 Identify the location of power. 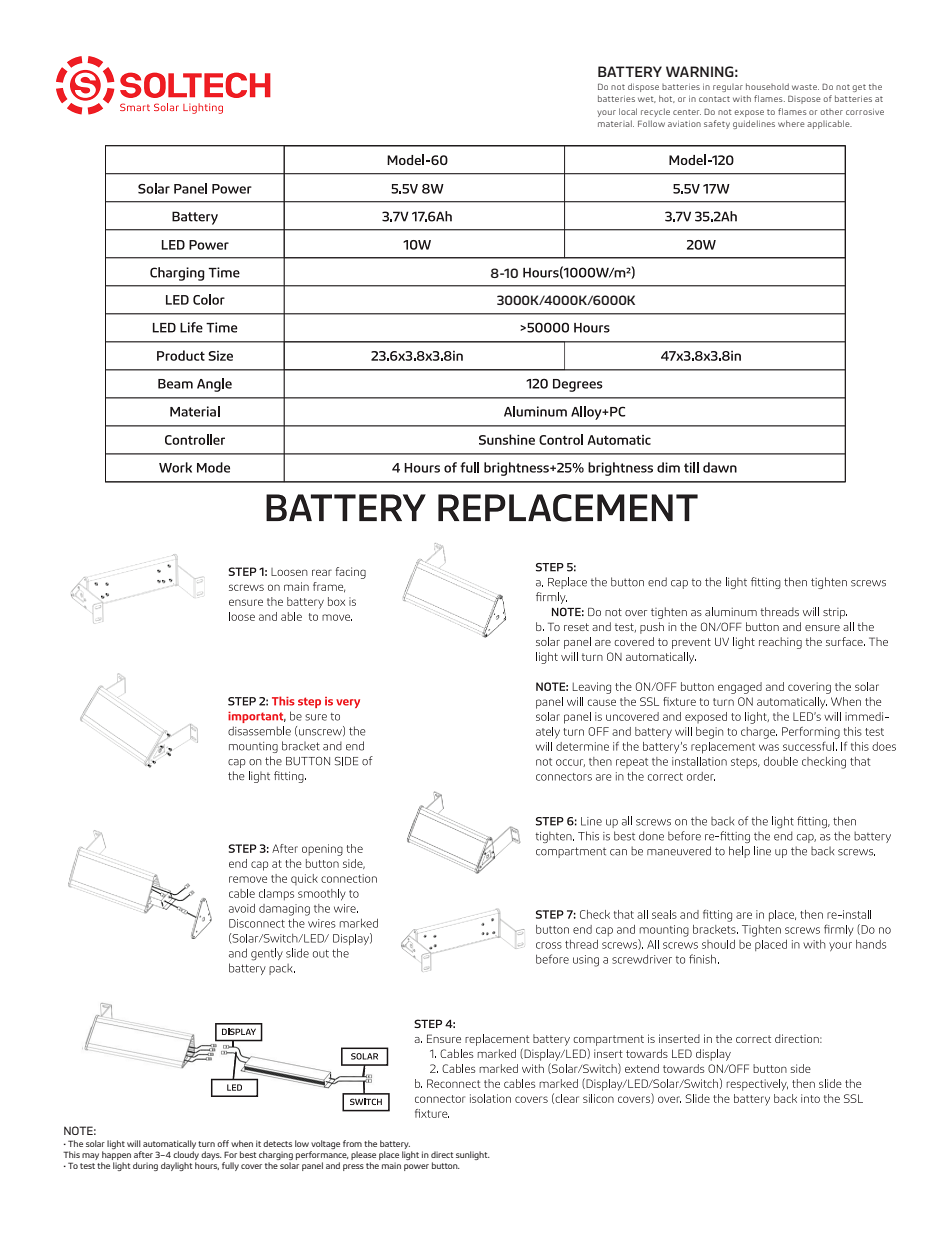
(416, 1167).
